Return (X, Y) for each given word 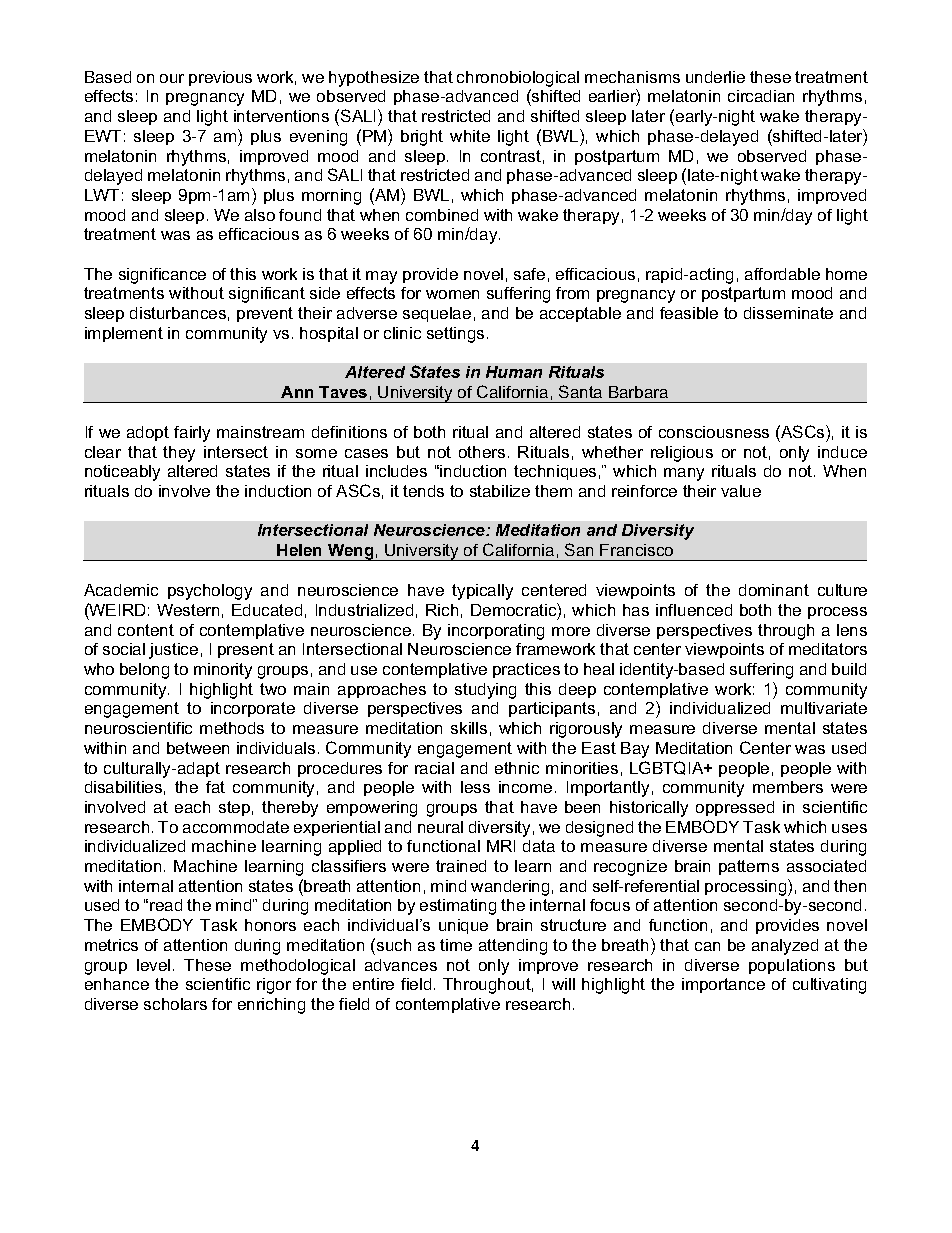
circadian (761, 96)
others (482, 452)
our (172, 78)
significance (162, 276)
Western (188, 610)
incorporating (496, 632)
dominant (774, 590)
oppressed (735, 808)
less (475, 787)
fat (215, 787)
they (179, 454)
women (452, 294)
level (153, 965)
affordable (782, 274)
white (470, 136)
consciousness (714, 432)
